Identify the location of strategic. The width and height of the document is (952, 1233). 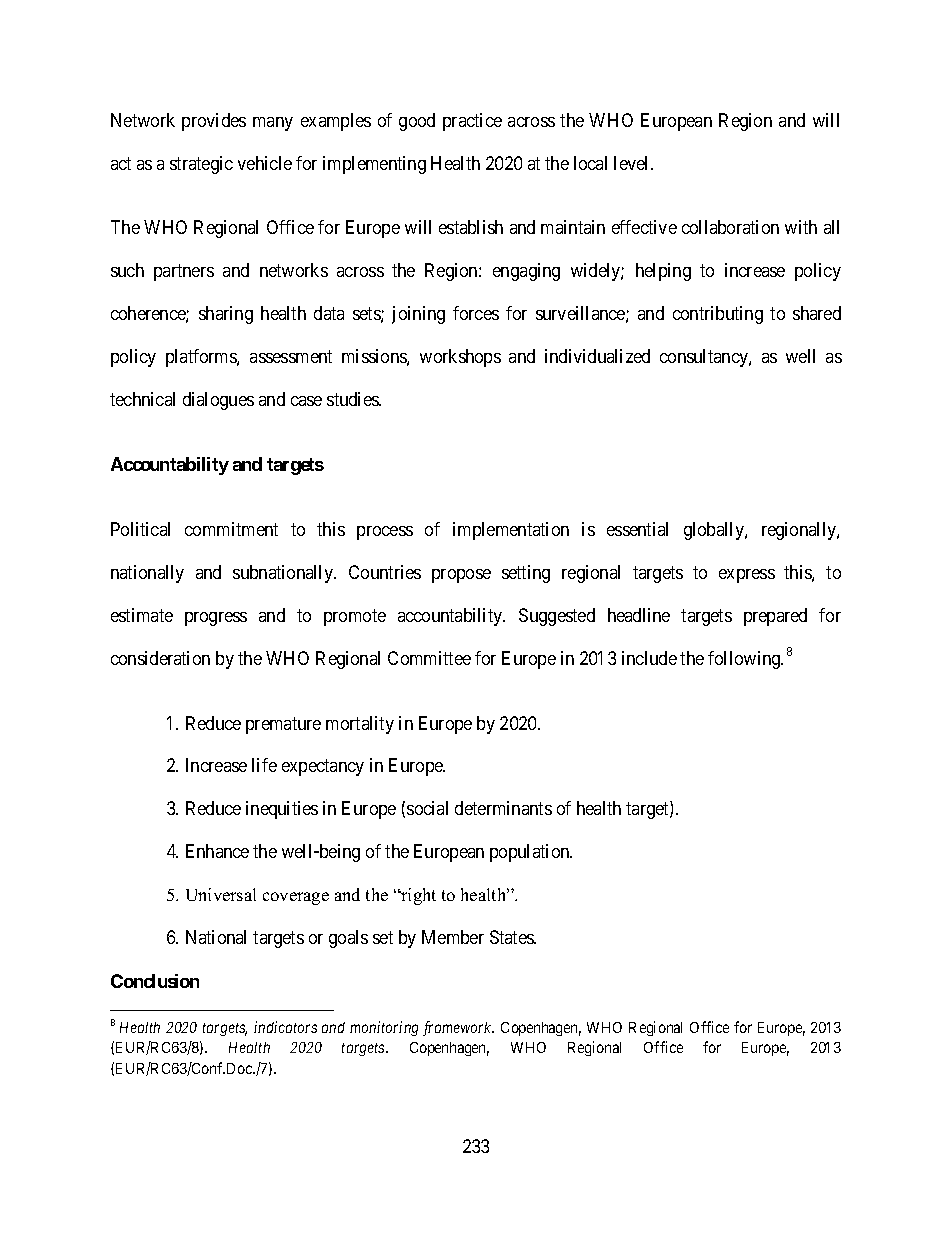
(201, 165).
